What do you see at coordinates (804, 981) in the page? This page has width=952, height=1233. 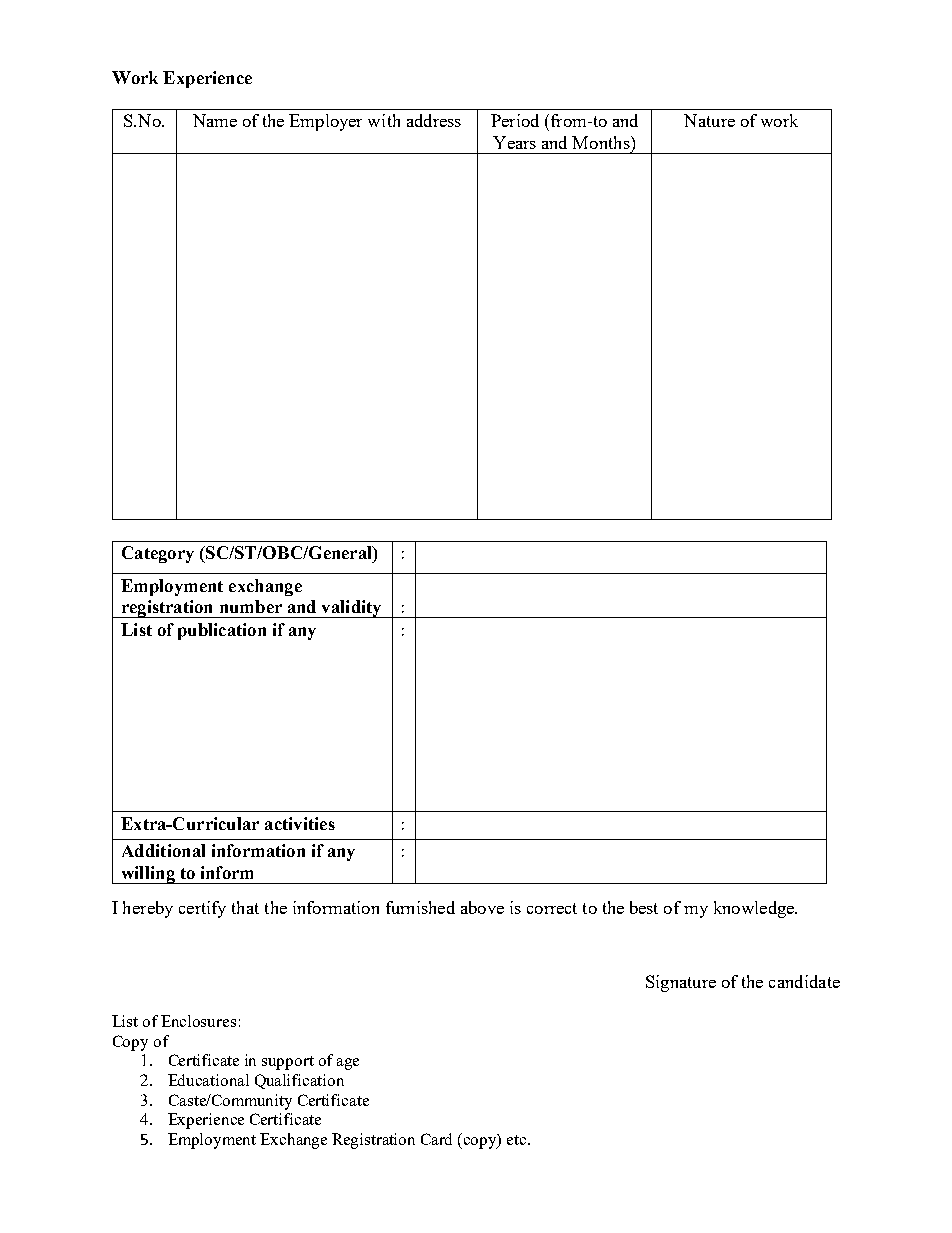 I see `candidate` at bounding box center [804, 981].
